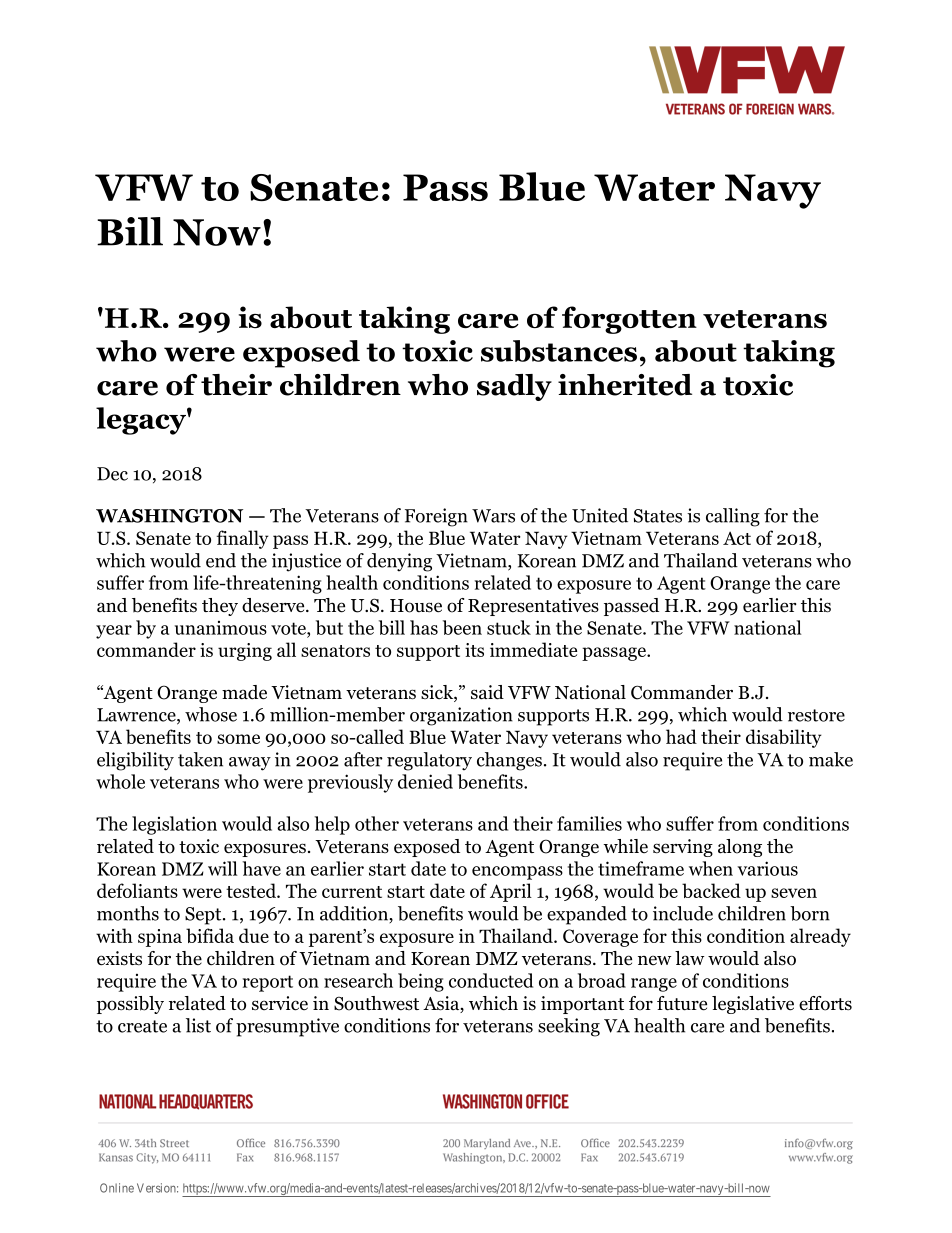  What do you see at coordinates (112, 474) in the screenshot?
I see `Dec` at bounding box center [112, 474].
